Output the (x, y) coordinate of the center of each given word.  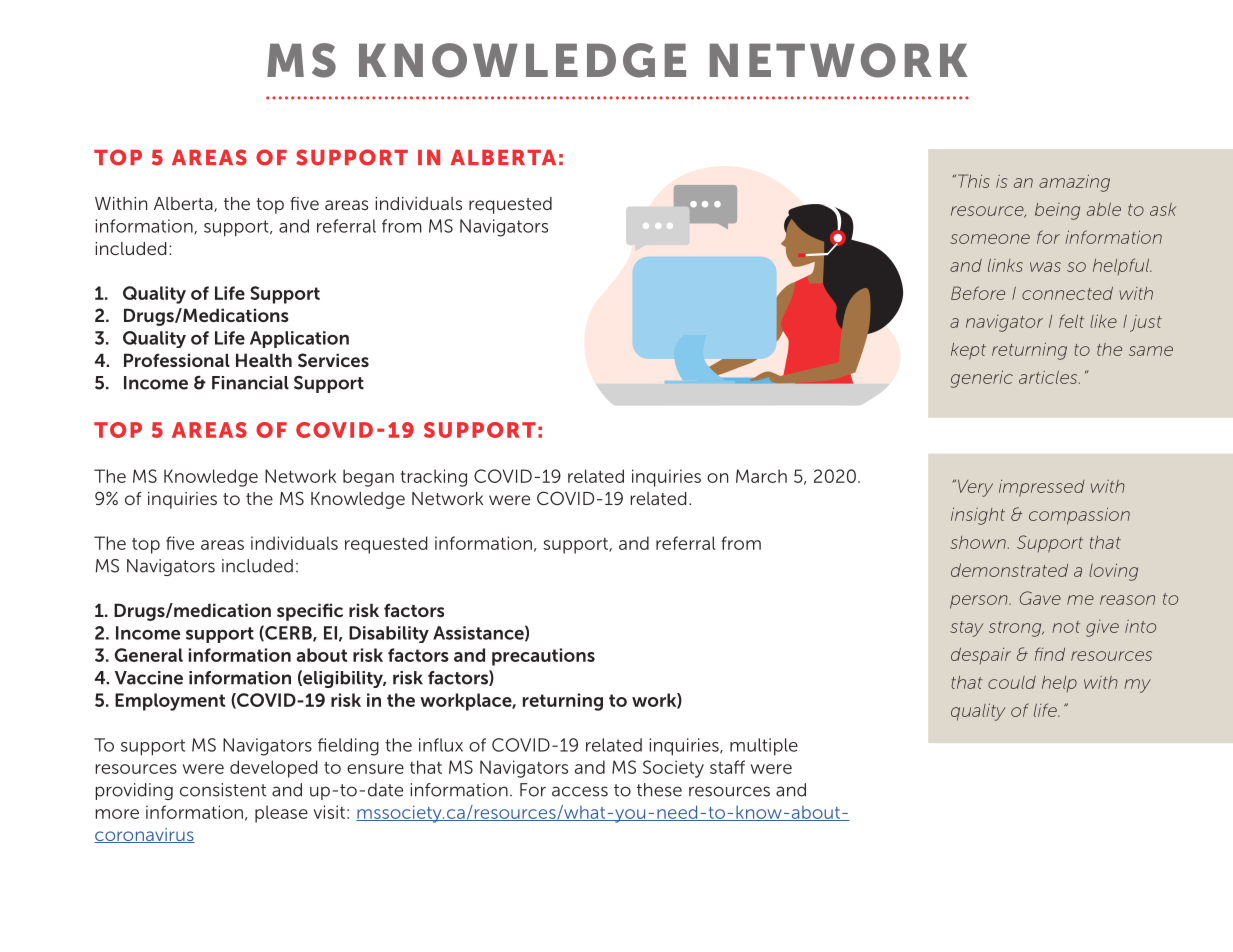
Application (299, 339)
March (761, 476)
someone (990, 239)
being (1057, 211)
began (368, 478)
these (659, 790)
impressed (1042, 488)
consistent (223, 790)
